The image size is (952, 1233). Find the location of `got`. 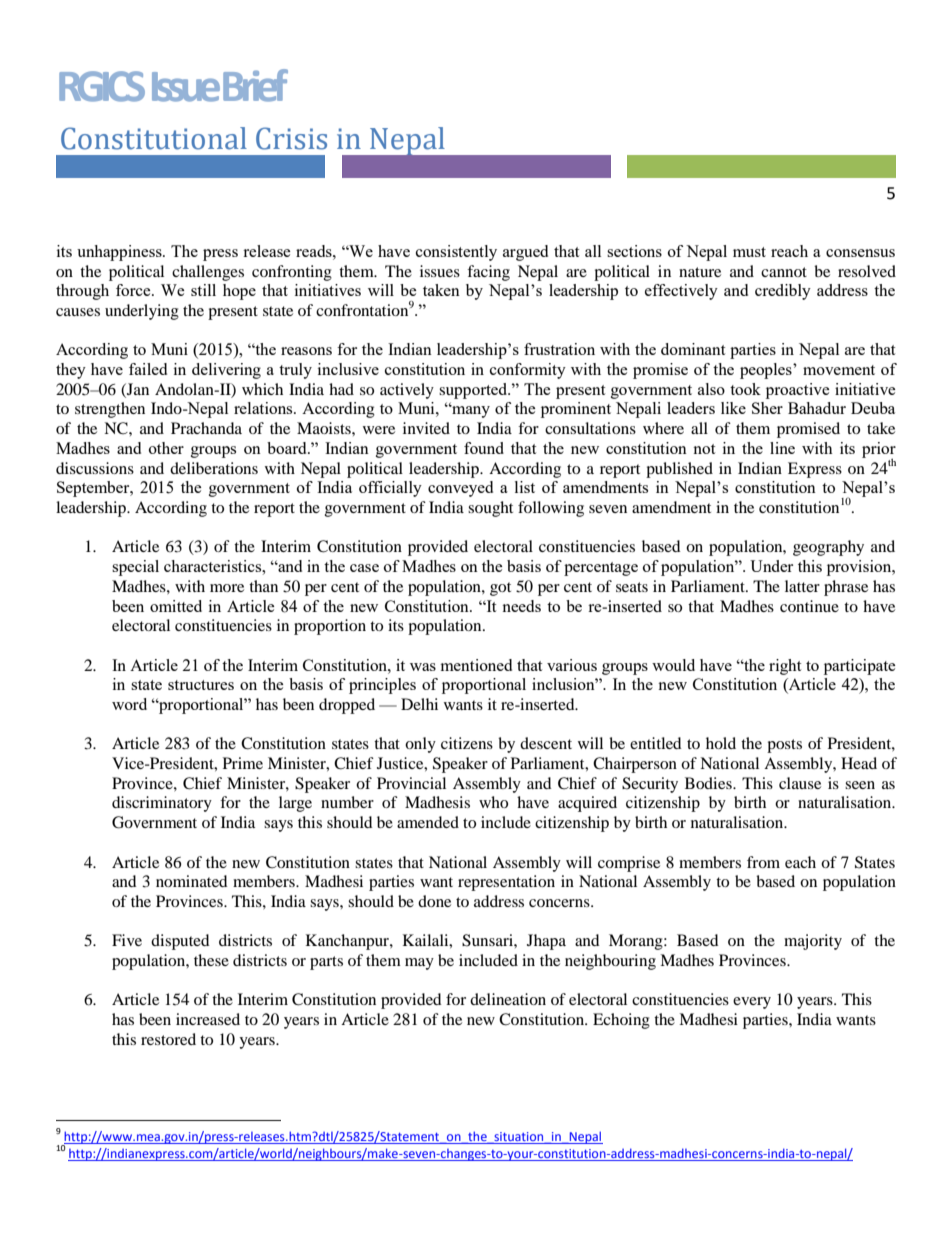

got is located at coordinates (500, 589).
